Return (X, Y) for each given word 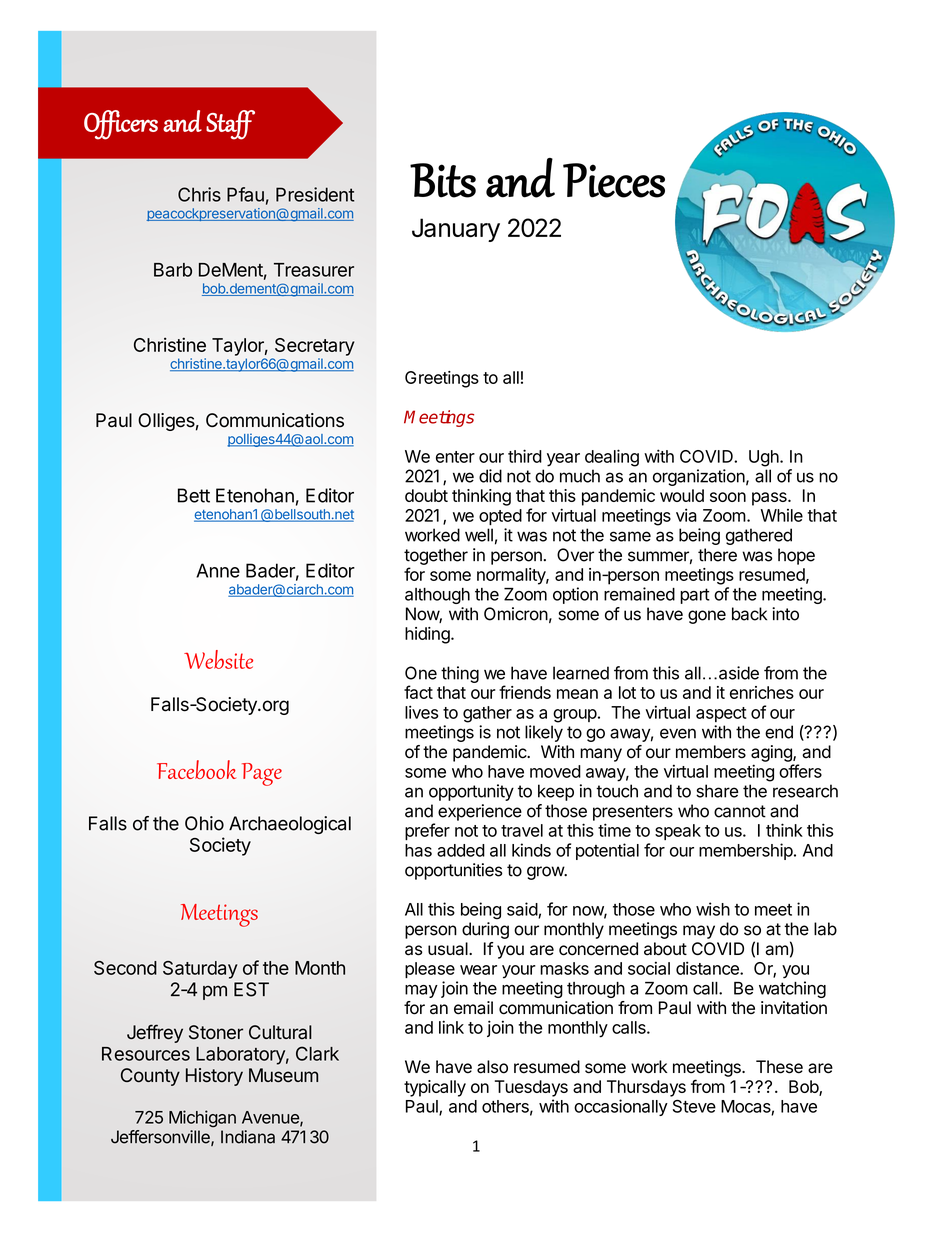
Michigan (202, 1118)
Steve (694, 1106)
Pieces (614, 180)
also (492, 1067)
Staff (230, 125)
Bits (443, 180)
